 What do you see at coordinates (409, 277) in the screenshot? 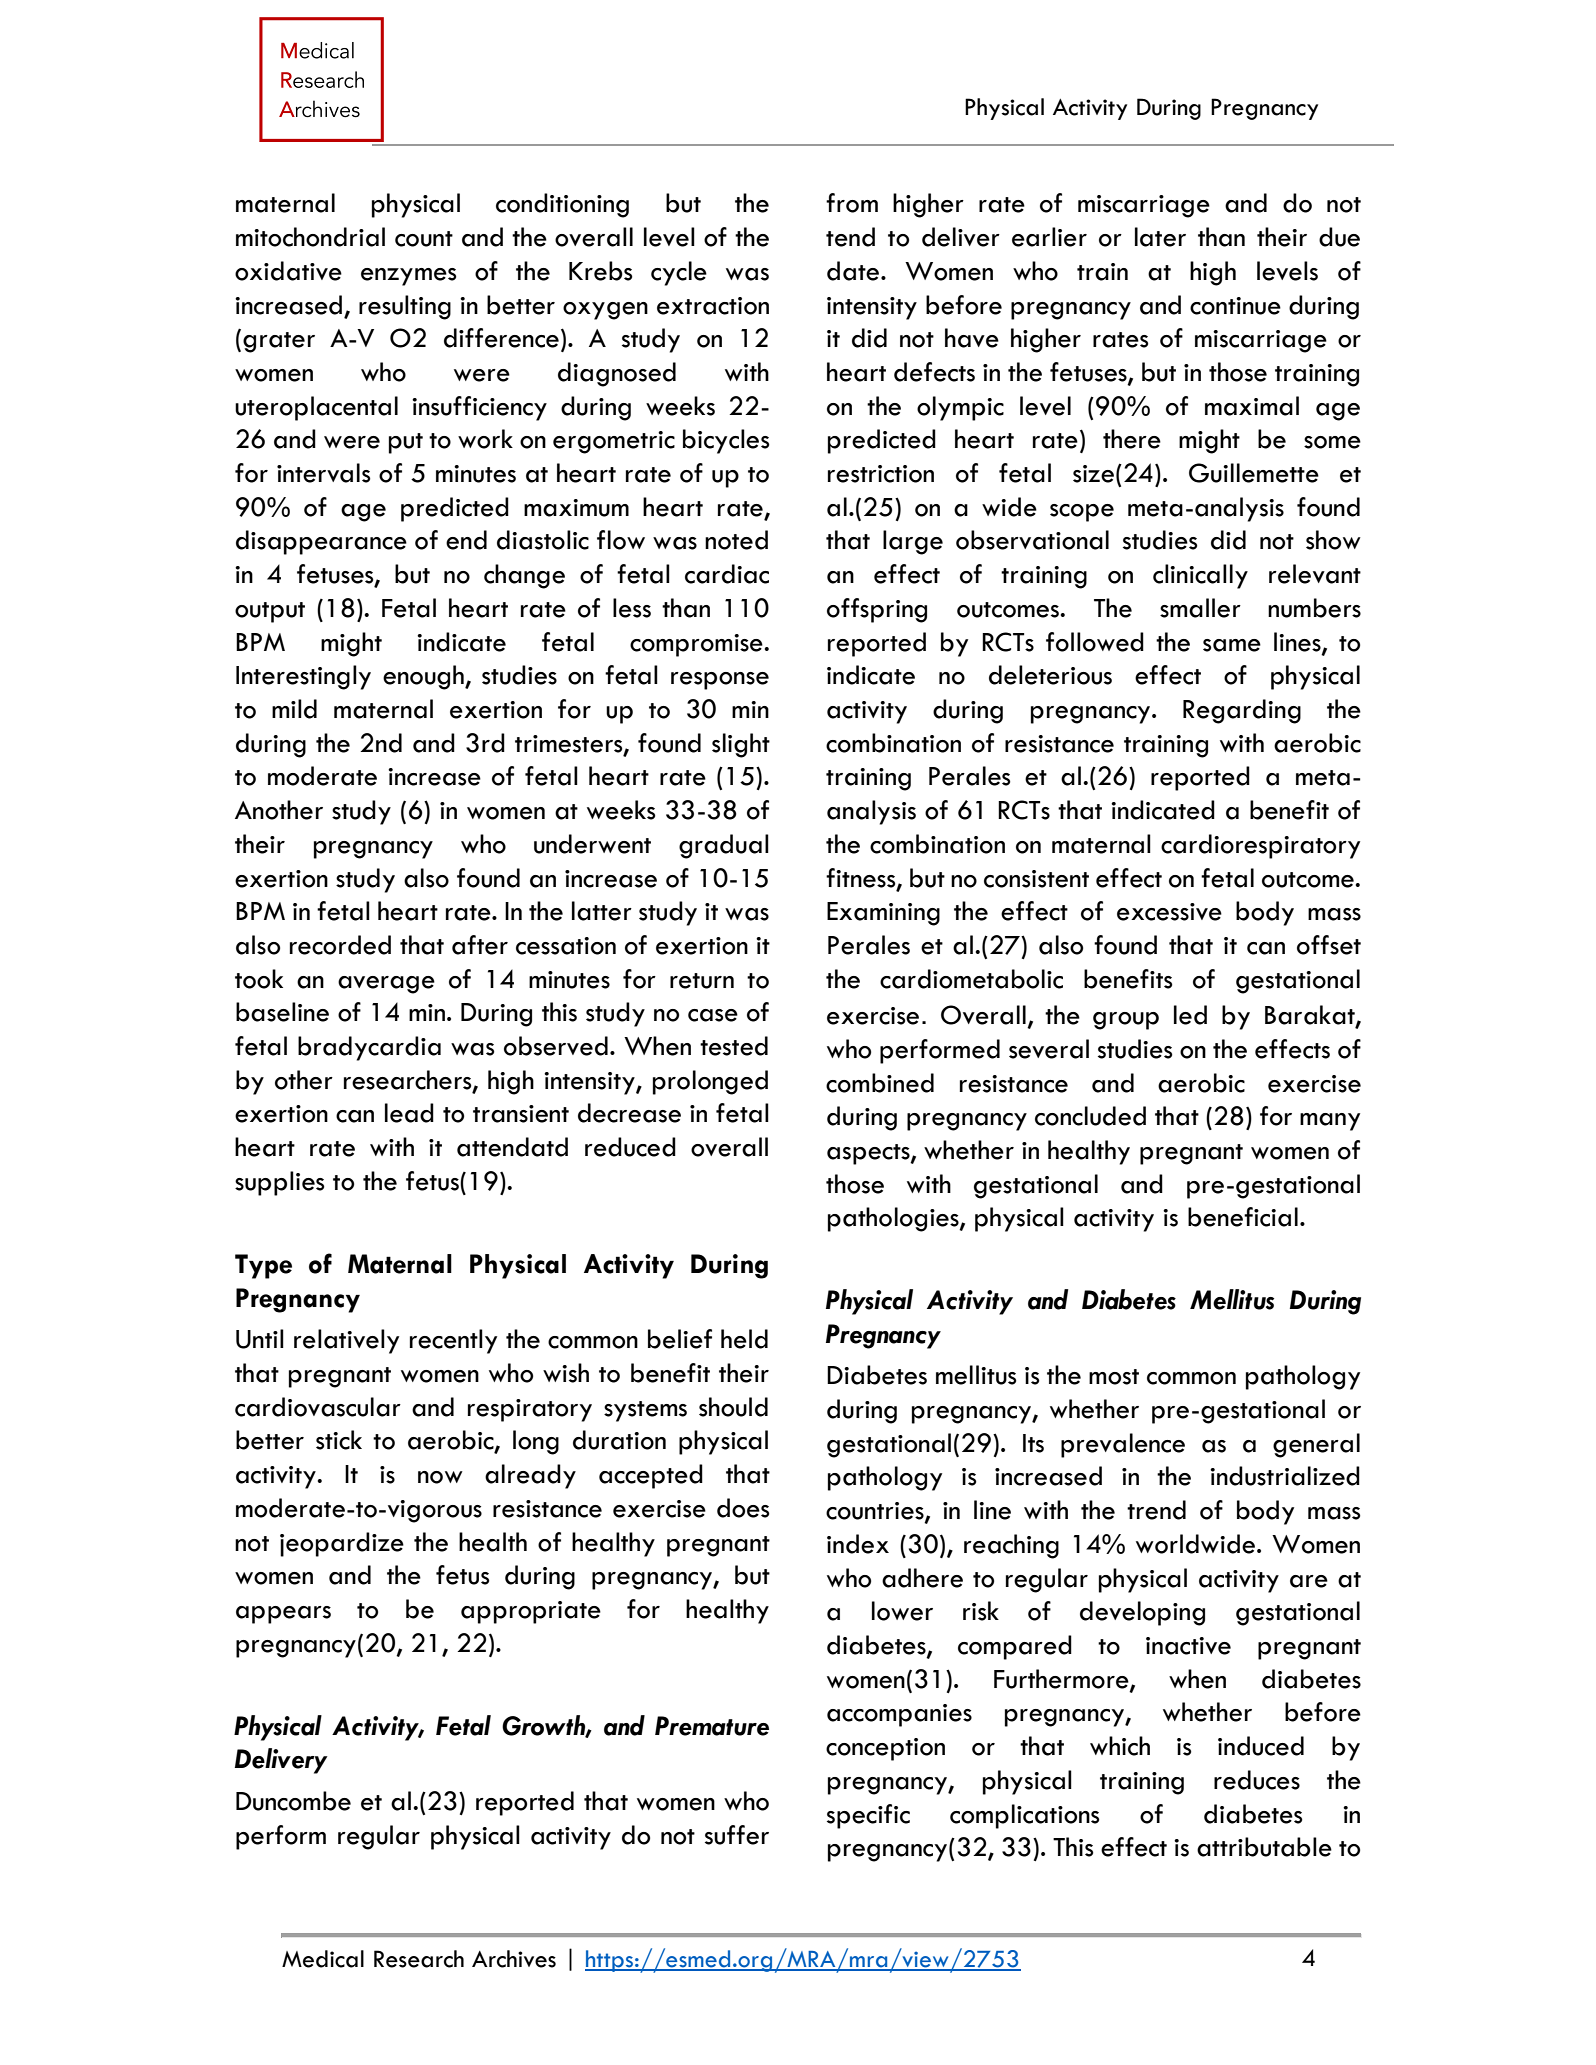
I see `enzymes` at bounding box center [409, 277].
